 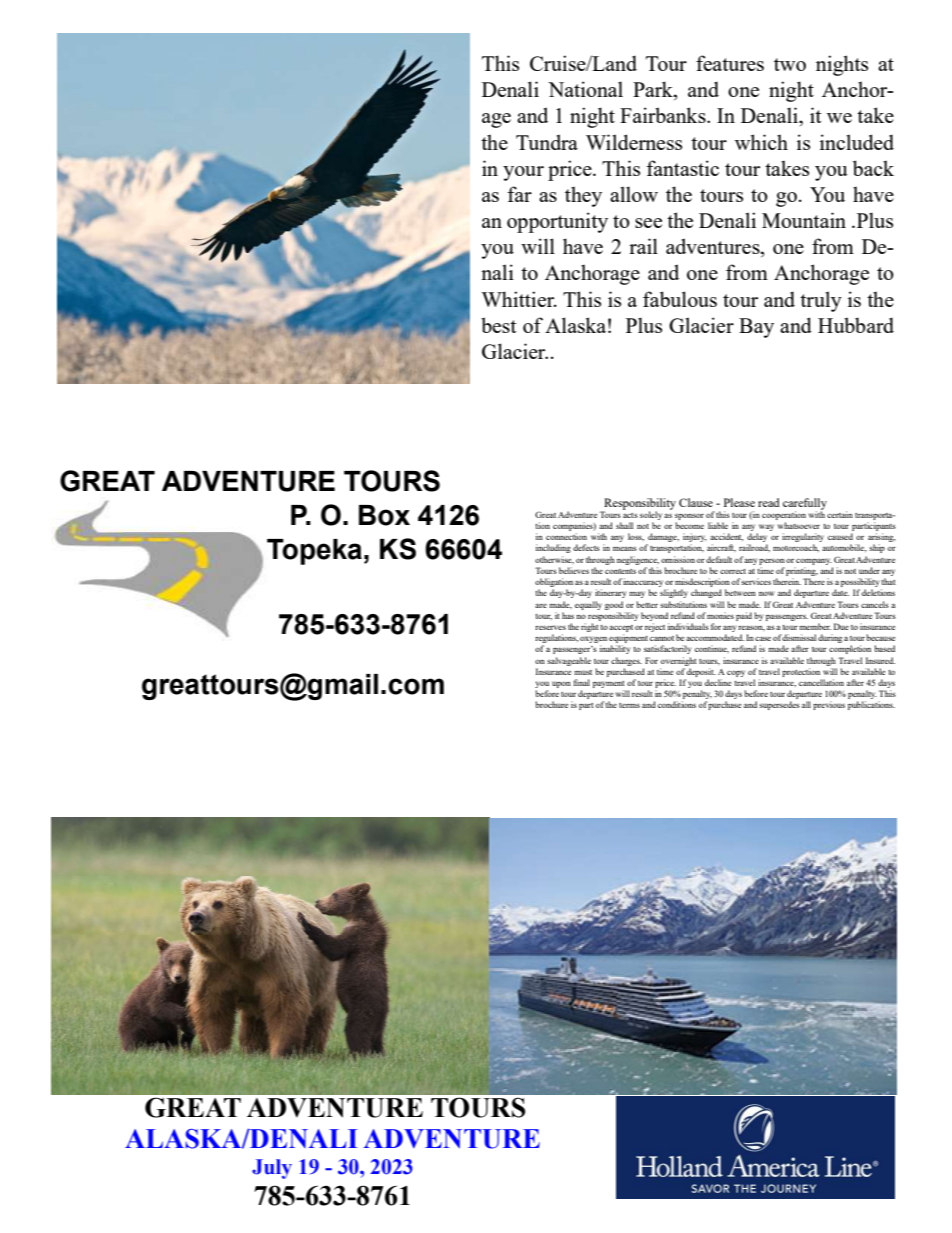 I want to click on July, so click(x=272, y=1169).
